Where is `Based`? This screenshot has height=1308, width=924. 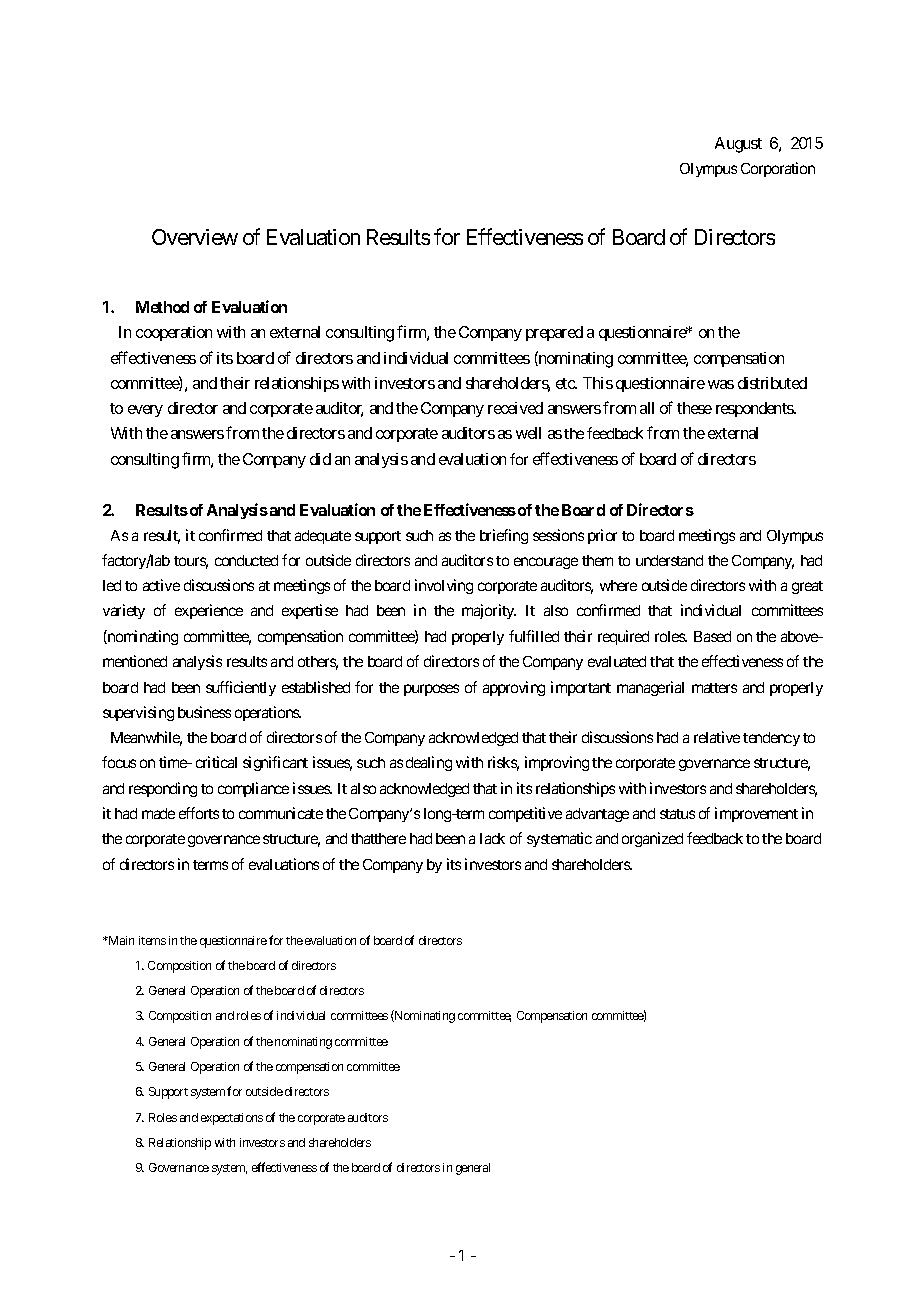
Based is located at coordinates (712, 636).
